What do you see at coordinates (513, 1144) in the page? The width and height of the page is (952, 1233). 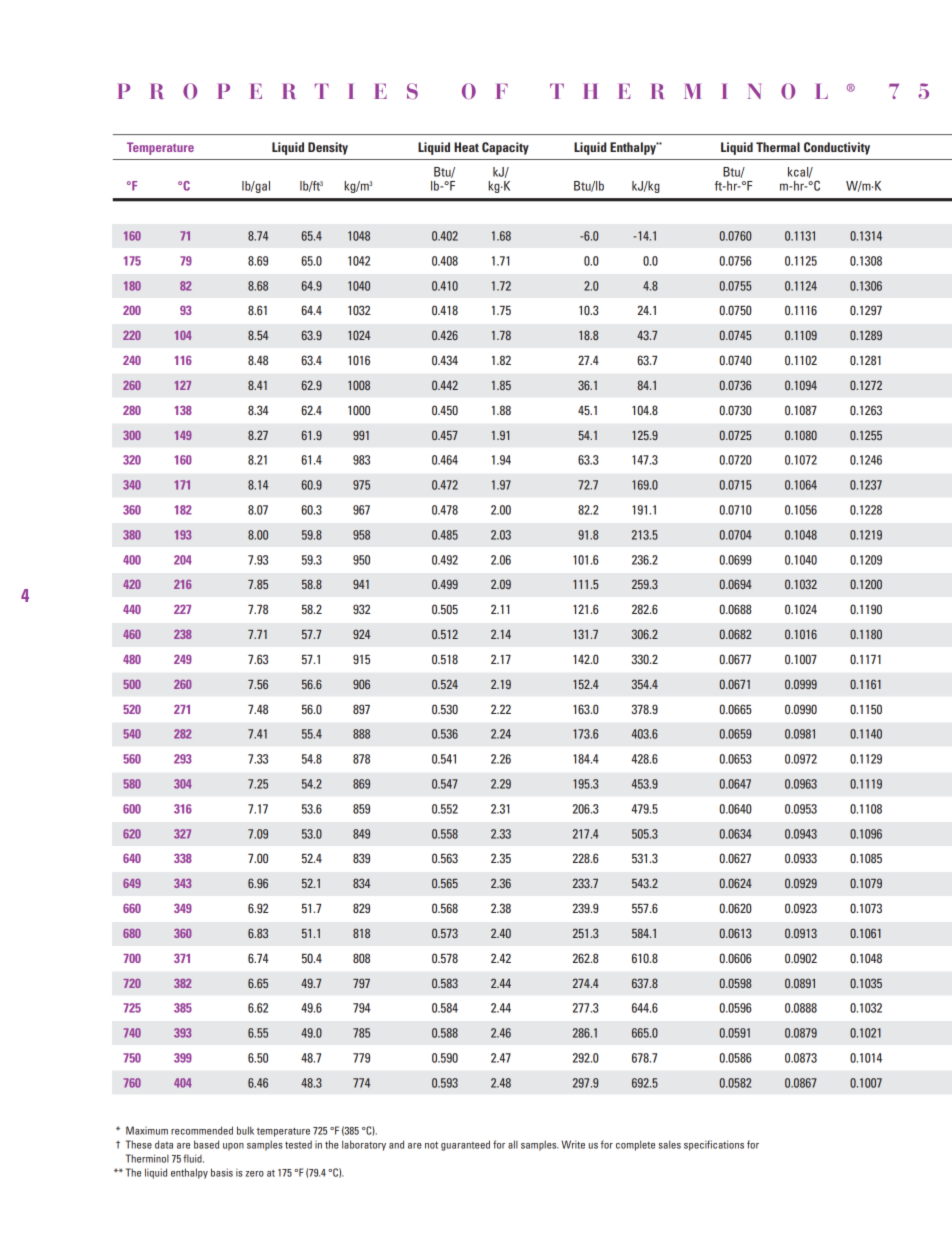 I see `all` at bounding box center [513, 1144].
